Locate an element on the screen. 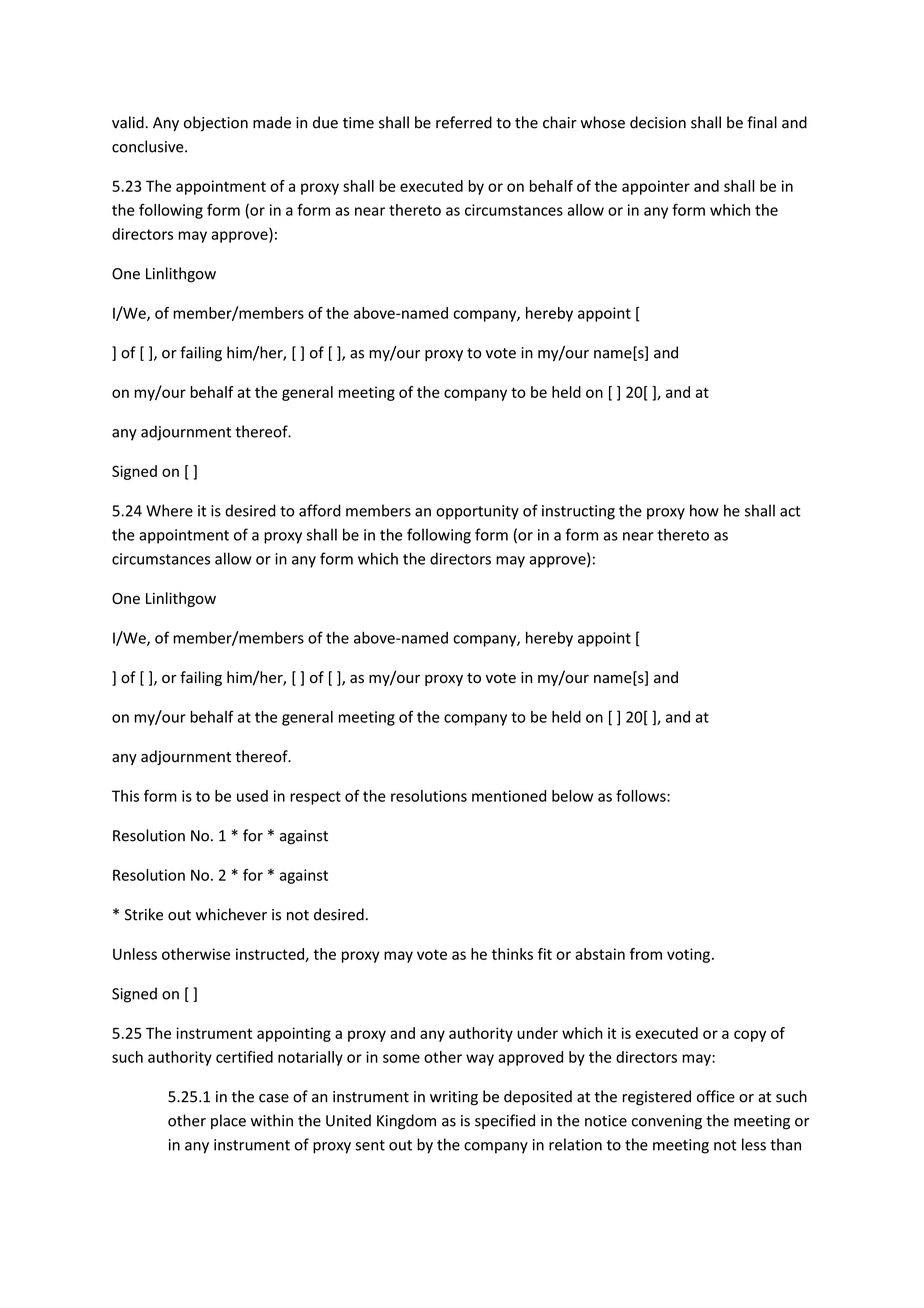 This screenshot has height=1308, width=924. act is located at coordinates (790, 511).
